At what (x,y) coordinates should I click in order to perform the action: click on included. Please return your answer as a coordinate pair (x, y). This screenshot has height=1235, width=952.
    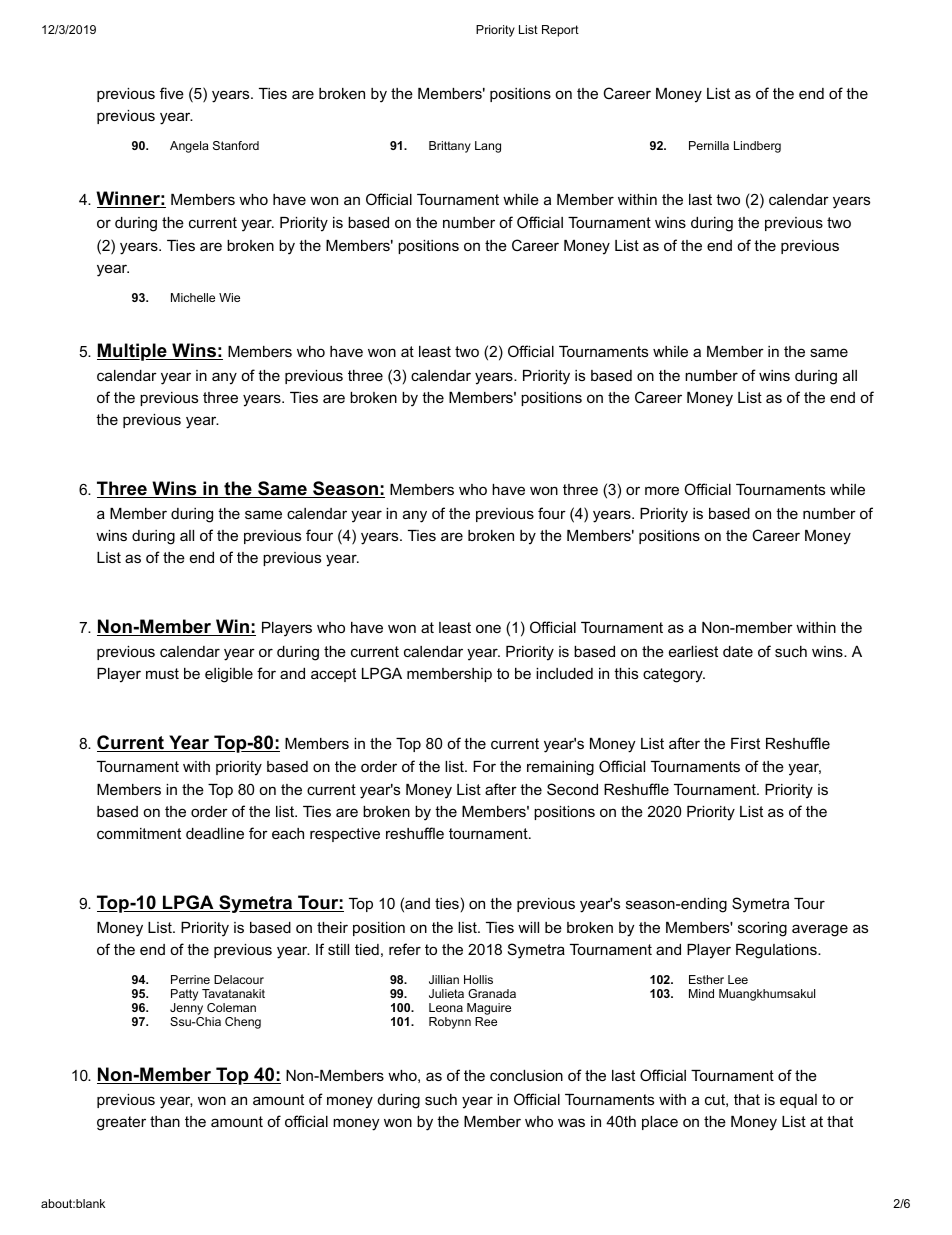
    Looking at the image, I should click on (564, 673).
